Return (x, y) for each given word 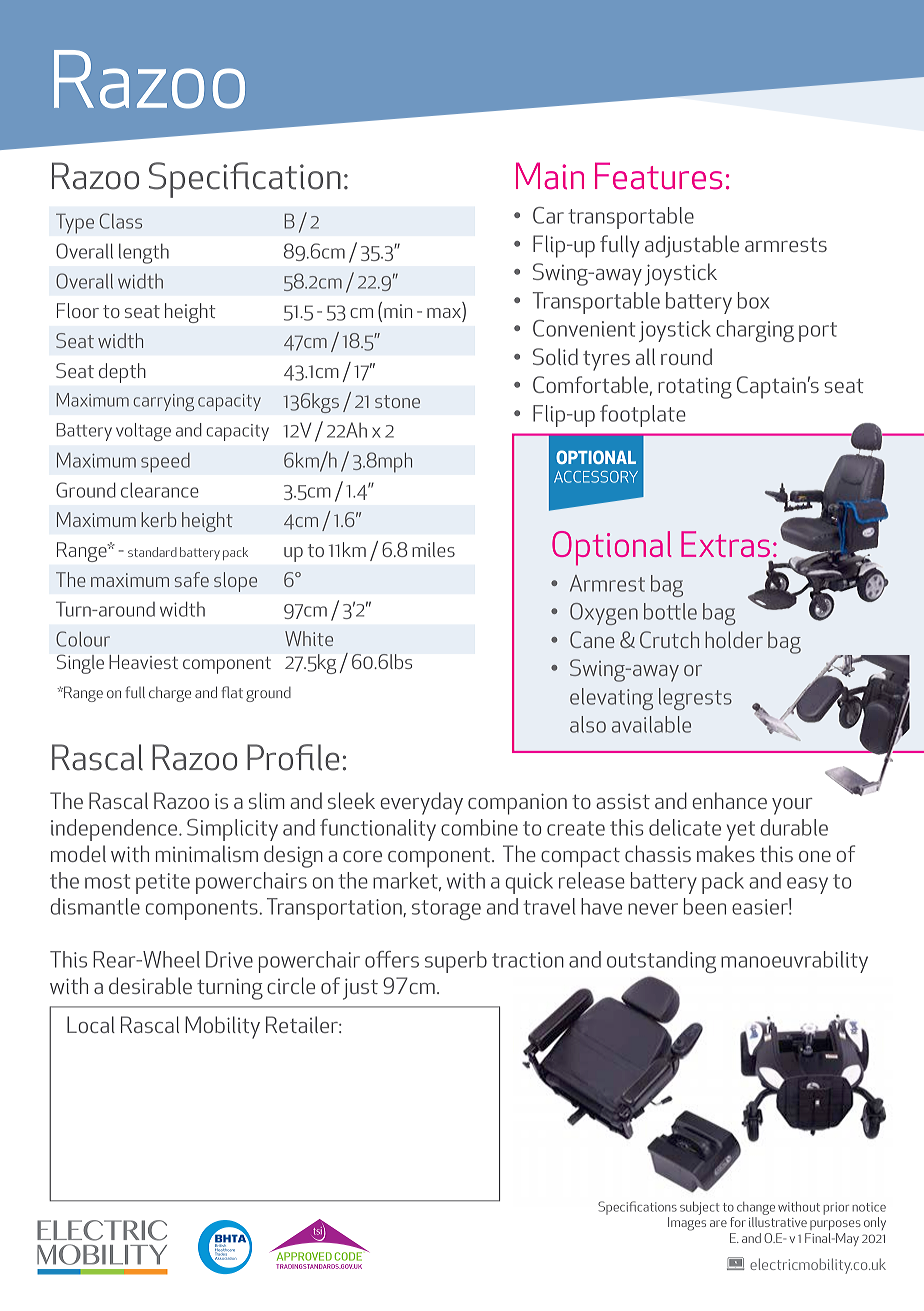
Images (687, 1224)
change (756, 1208)
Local (91, 1024)
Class (121, 221)
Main (550, 176)
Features (658, 176)
